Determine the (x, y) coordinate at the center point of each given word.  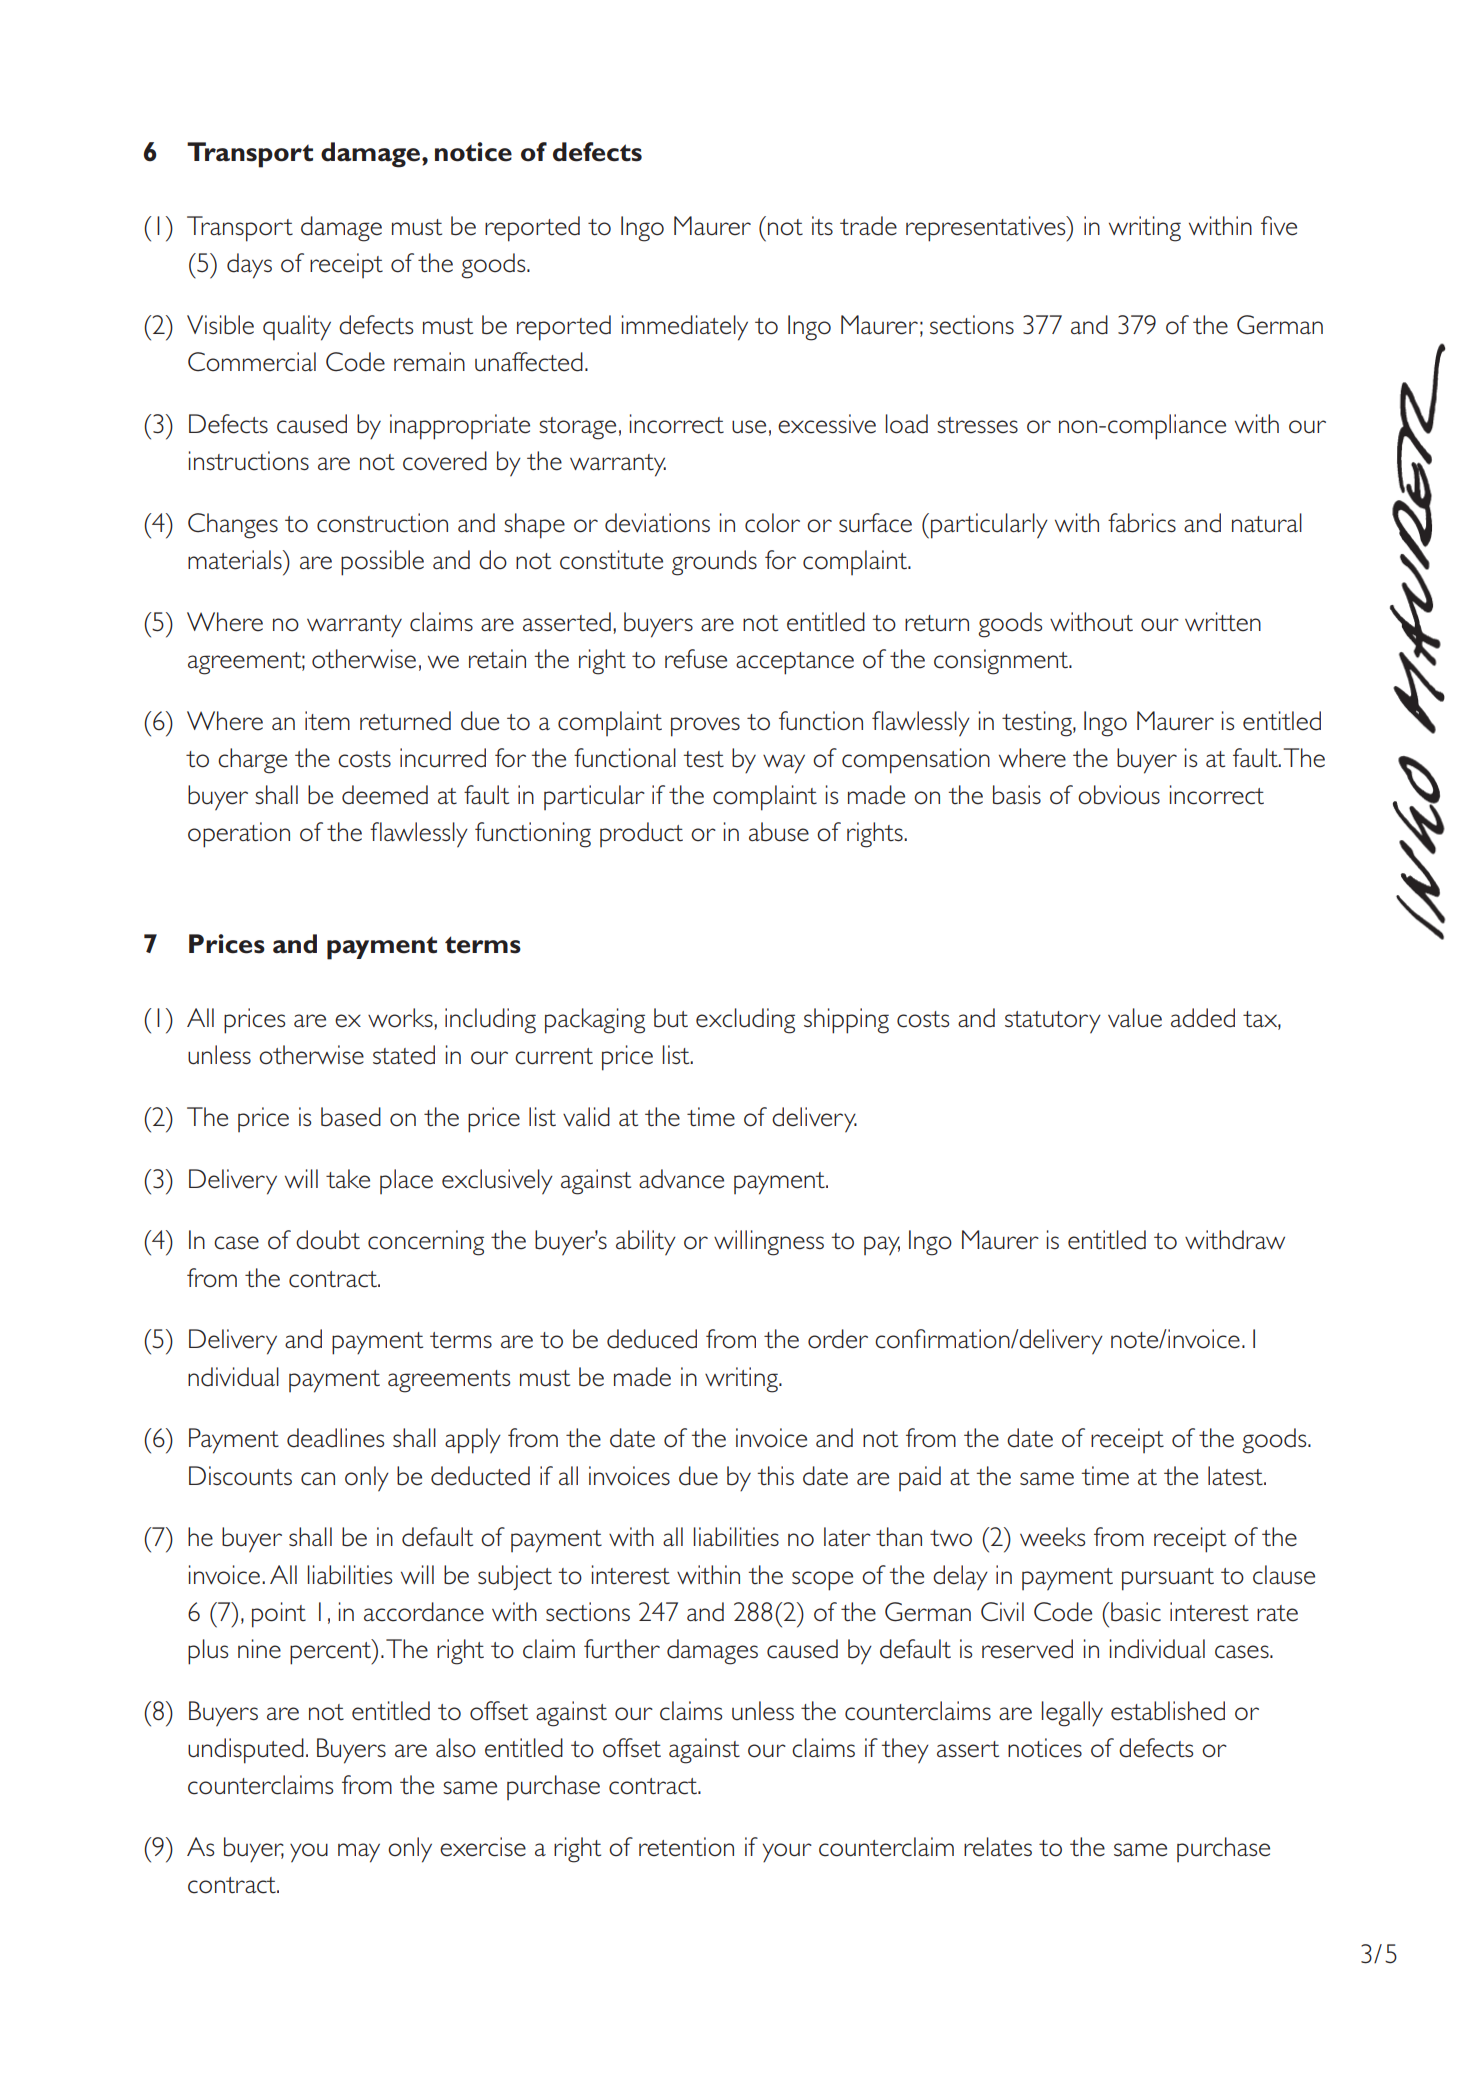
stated (404, 1055)
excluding (745, 1021)
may (359, 1853)
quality (297, 328)
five (1279, 226)
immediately (685, 328)
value (1135, 1018)
